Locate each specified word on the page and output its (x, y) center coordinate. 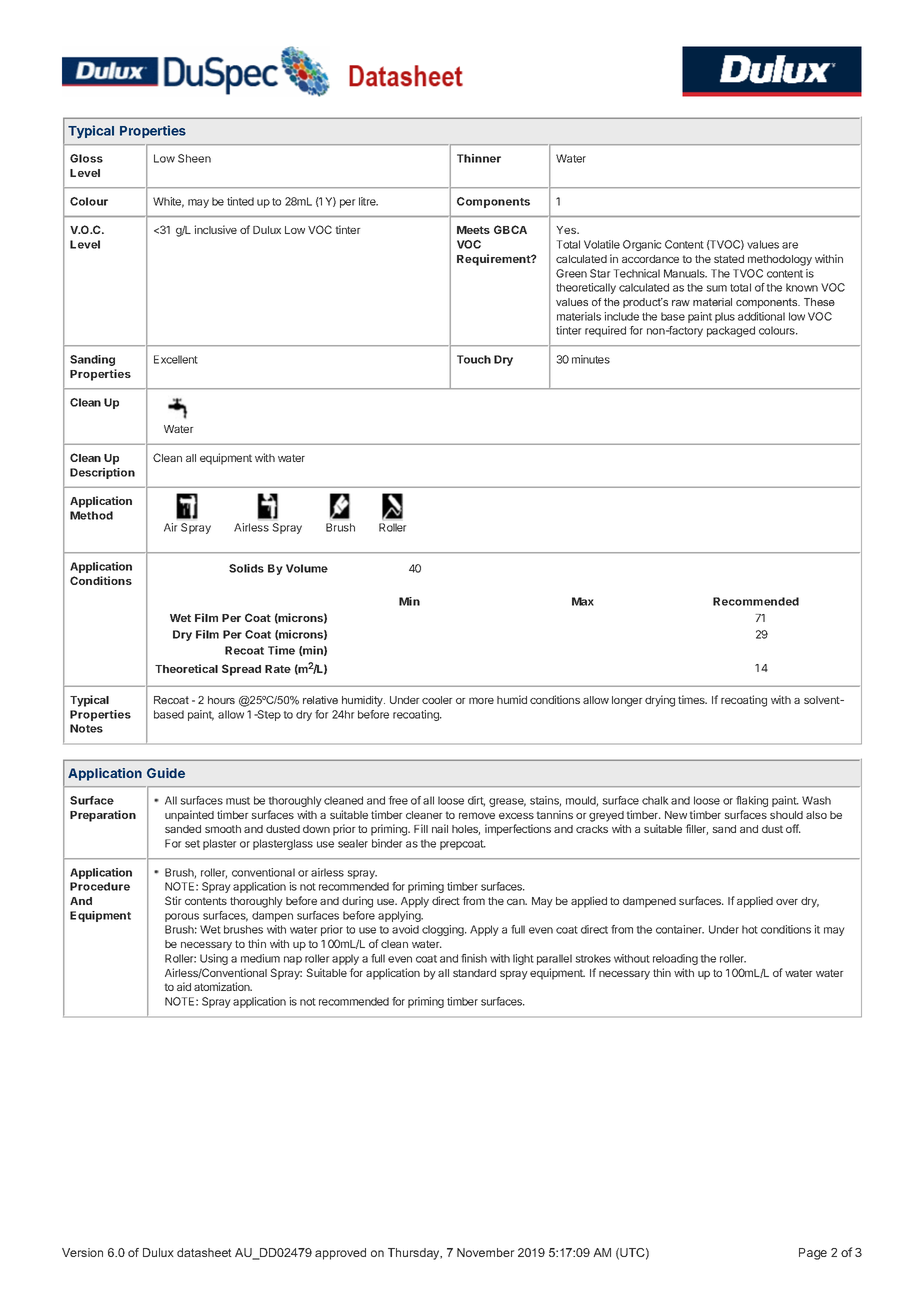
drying (660, 701)
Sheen (194, 158)
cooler (437, 700)
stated (729, 259)
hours (221, 700)
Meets (473, 230)
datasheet (204, 1252)
